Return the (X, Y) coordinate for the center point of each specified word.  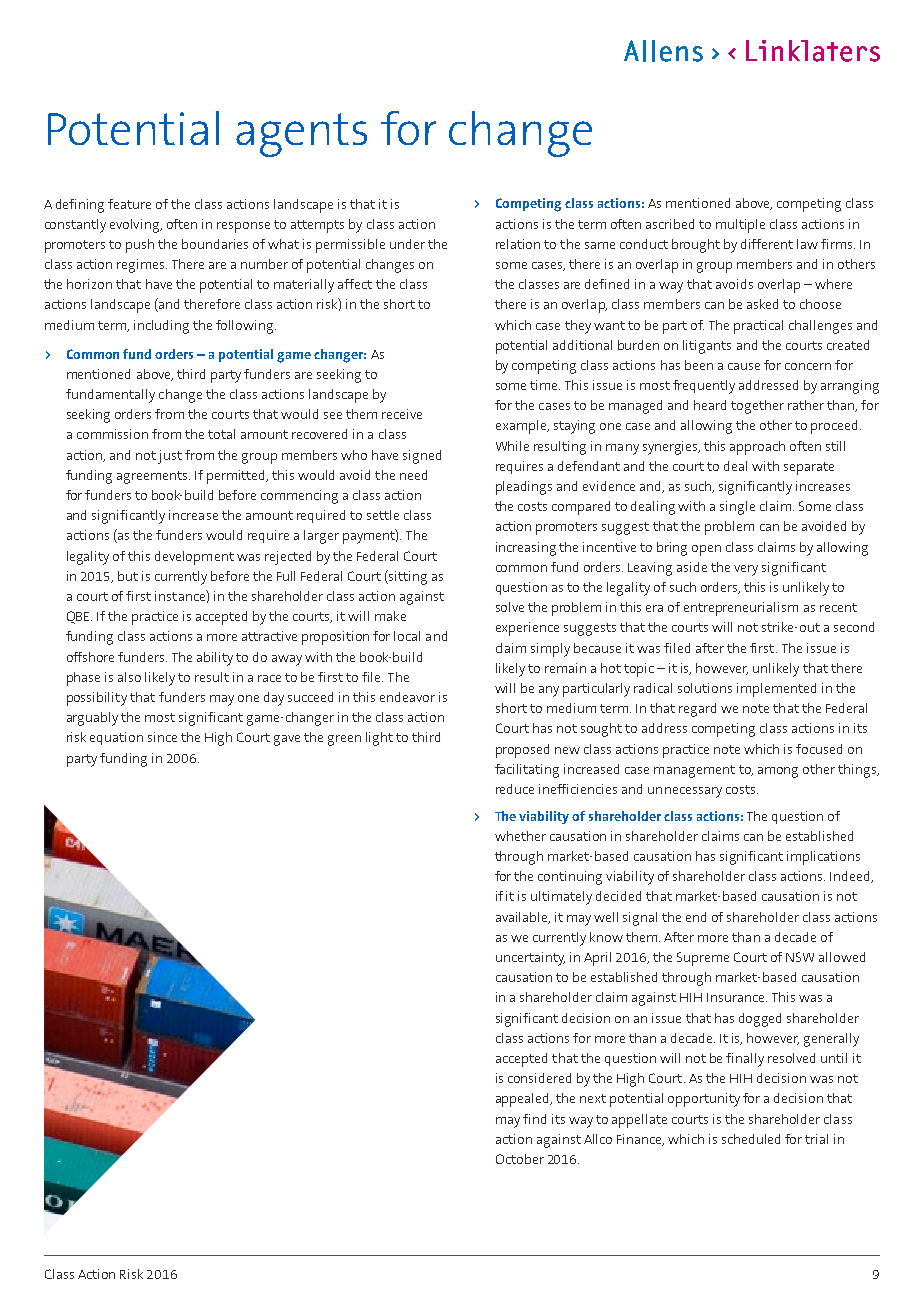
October (520, 1159)
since (162, 737)
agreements (153, 477)
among (778, 772)
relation (518, 244)
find (534, 1119)
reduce (515, 789)
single (737, 508)
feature (129, 204)
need (413, 475)
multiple (740, 226)
